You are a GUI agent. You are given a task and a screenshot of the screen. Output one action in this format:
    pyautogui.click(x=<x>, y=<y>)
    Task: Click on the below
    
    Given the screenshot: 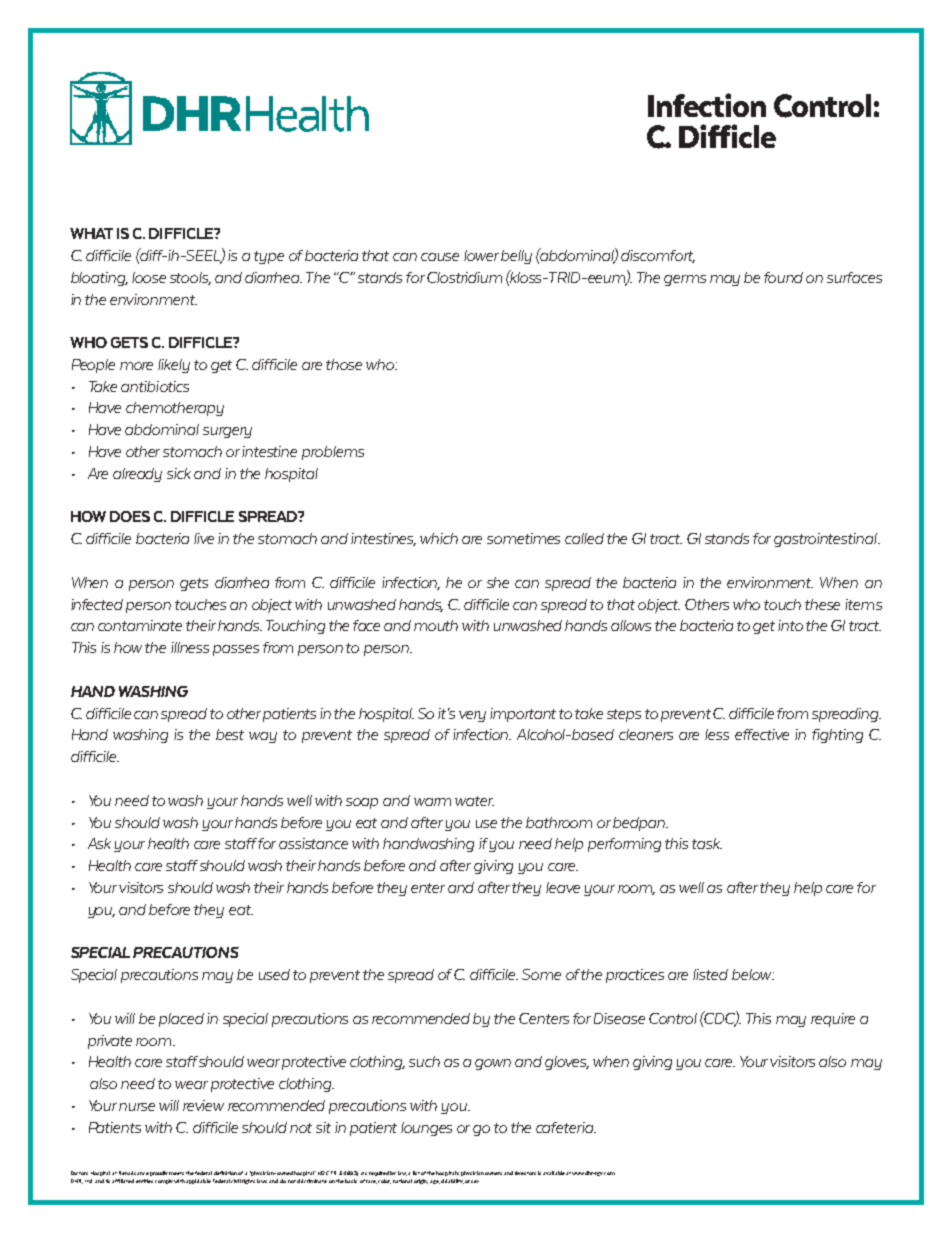 What is the action you would take?
    pyautogui.click(x=753, y=974)
